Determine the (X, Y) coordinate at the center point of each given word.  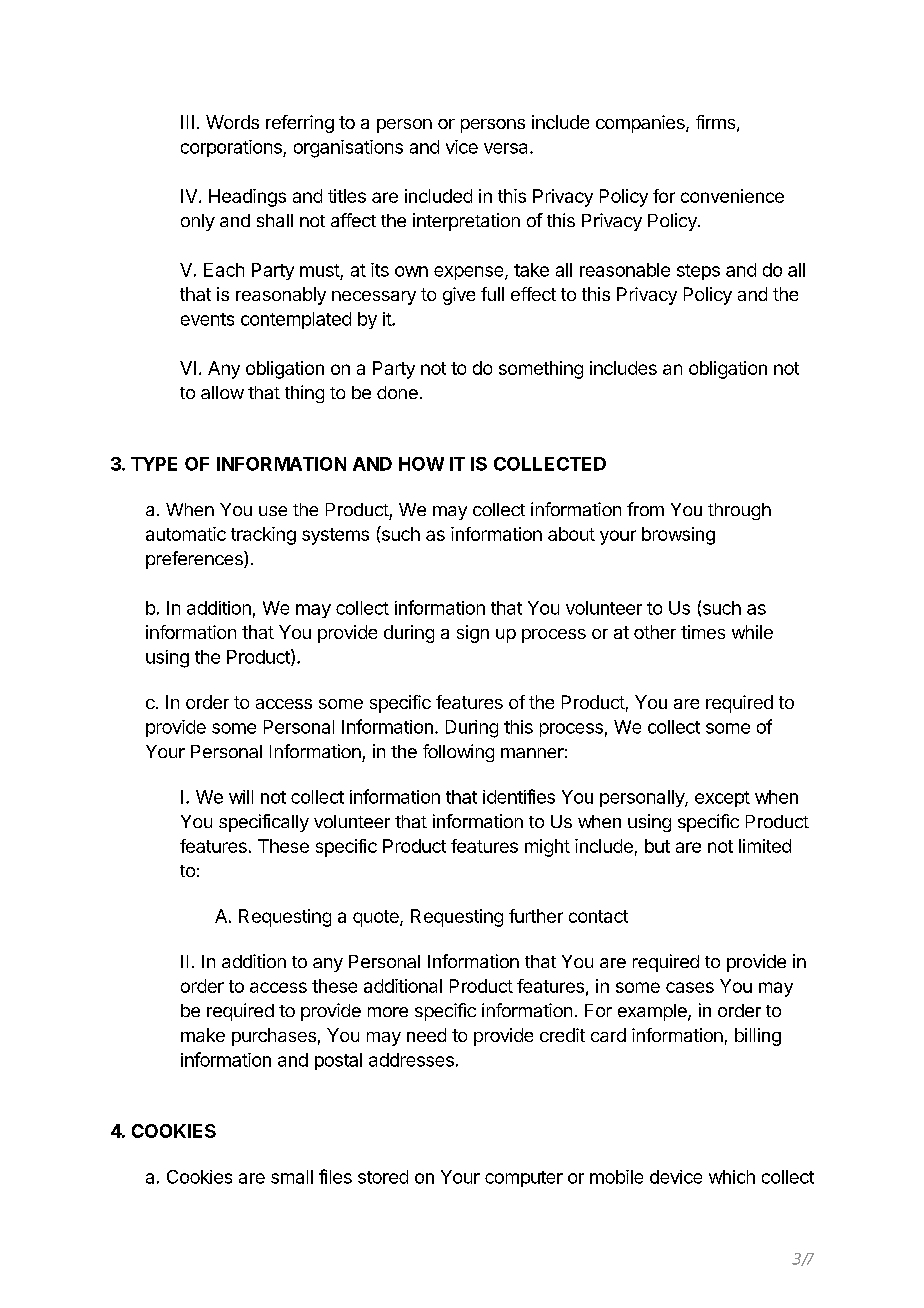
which (732, 1177)
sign (473, 634)
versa (507, 148)
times (703, 632)
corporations (232, 148)
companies (641, 124)
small (292, 1177)
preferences (195, 560)
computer (524, 1179)
